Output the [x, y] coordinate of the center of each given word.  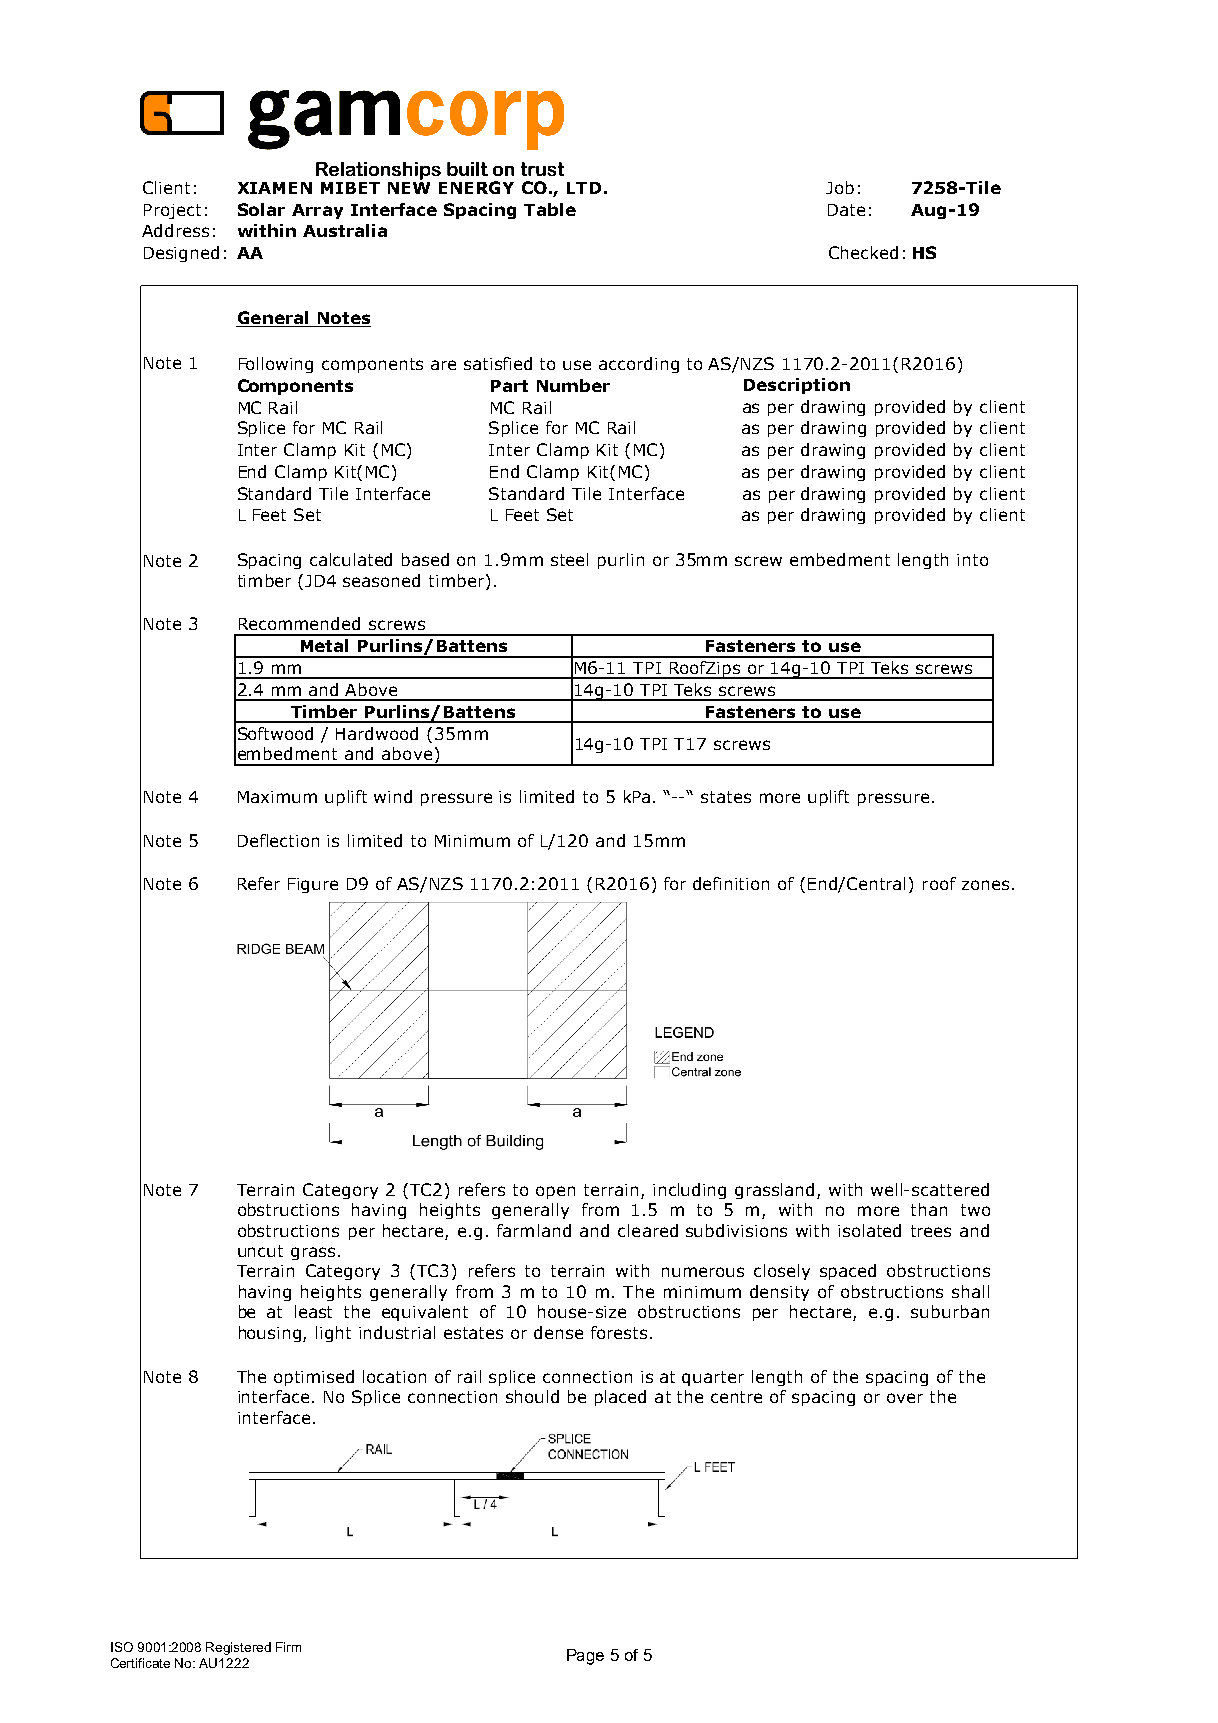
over [905, 1398]
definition [731, 883]
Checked [863, 252]
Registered [238, 1648]
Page [585, 1657]
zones [985, 885]
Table [550, 209]
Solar [261, 209]
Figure [313, 885]
